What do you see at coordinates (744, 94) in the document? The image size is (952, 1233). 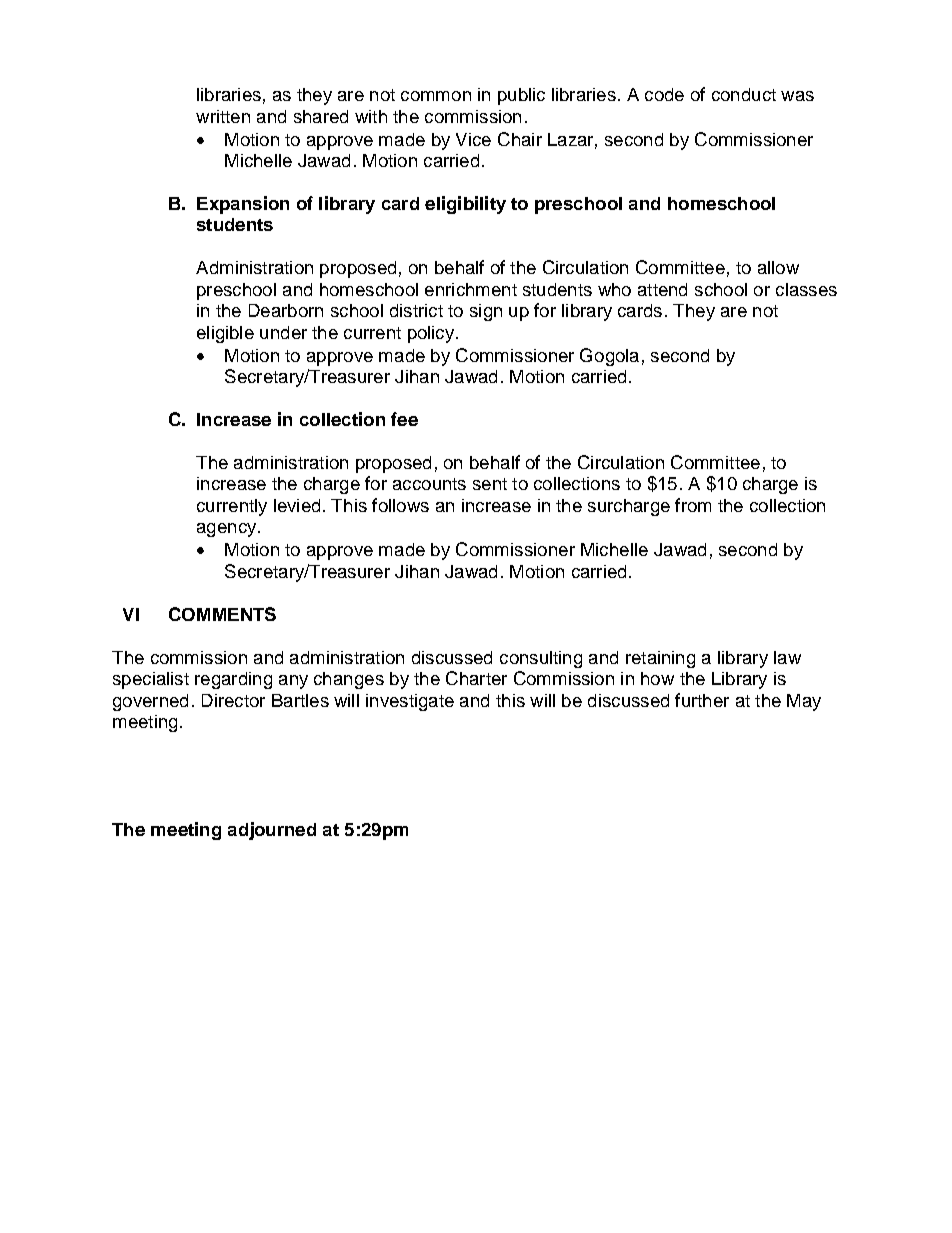 I see `conduct` at bounding box center [744, 94].
